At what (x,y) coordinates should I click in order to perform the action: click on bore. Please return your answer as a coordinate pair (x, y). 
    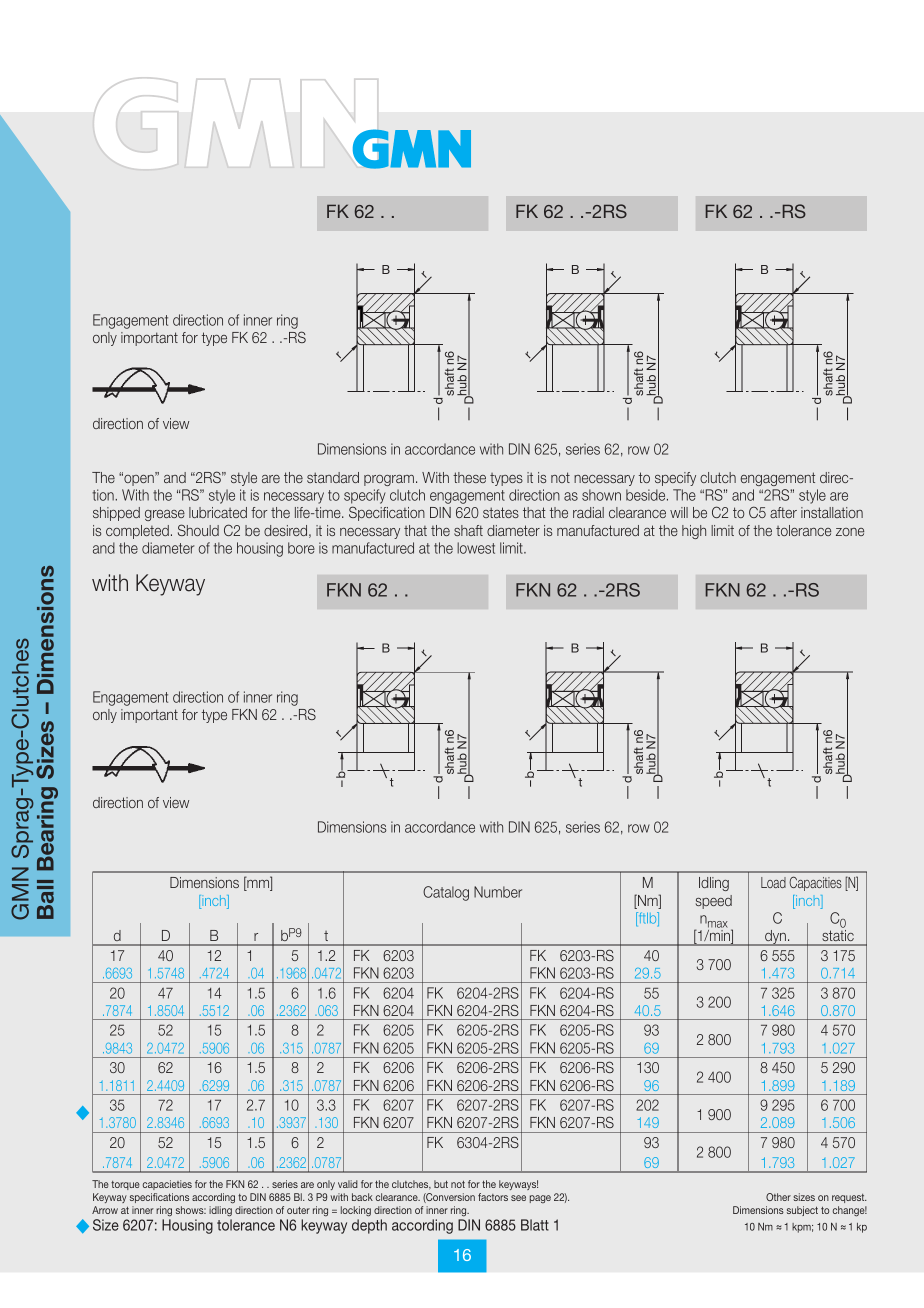
    Looking at the image, I should click on (301, 548).
